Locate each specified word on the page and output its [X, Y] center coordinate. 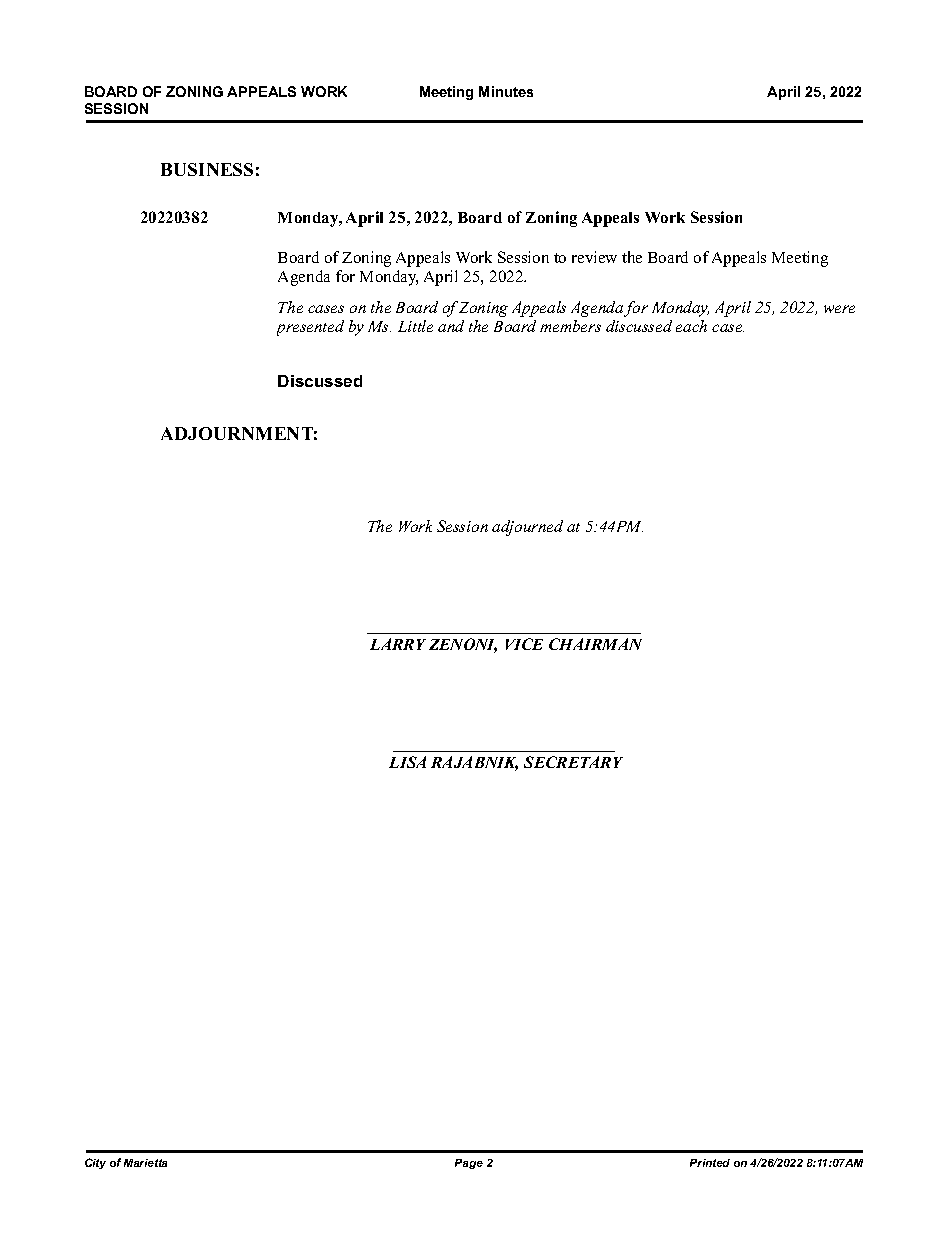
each [691, 326]
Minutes [506, 91]
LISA [407, 762]
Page [469, 1164]
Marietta [145, 1163]
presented [310, 328]
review [594, 257]
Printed [710, 1163]
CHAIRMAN [595, 644]
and [451, 326]
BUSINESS [207, 169]
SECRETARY [573, 762]
